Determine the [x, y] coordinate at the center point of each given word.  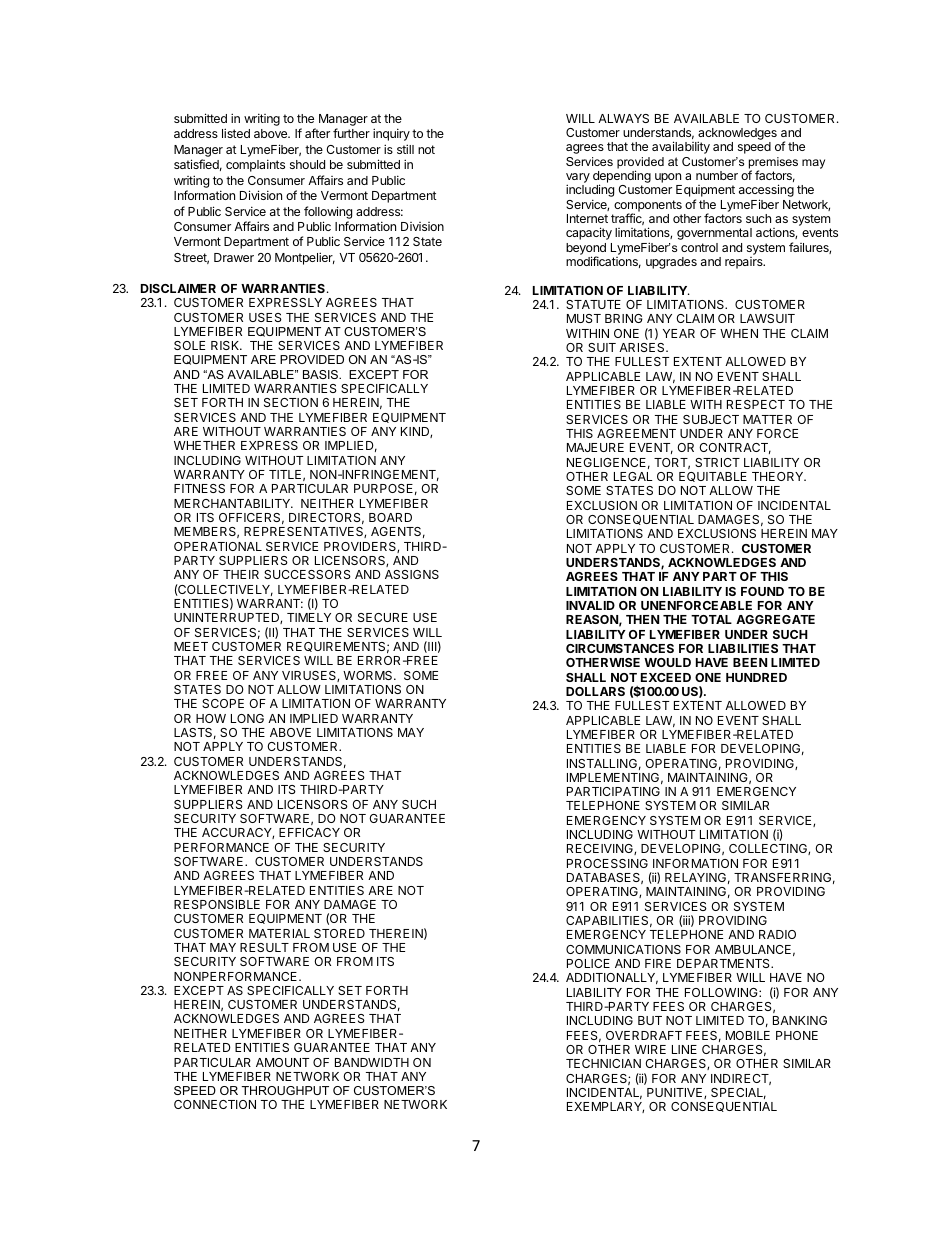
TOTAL [711, 619]
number [717, 175]
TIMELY [309, 617]
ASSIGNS [412, 574]
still [405, 149]
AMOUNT [282, 1062]
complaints [255, 165]
